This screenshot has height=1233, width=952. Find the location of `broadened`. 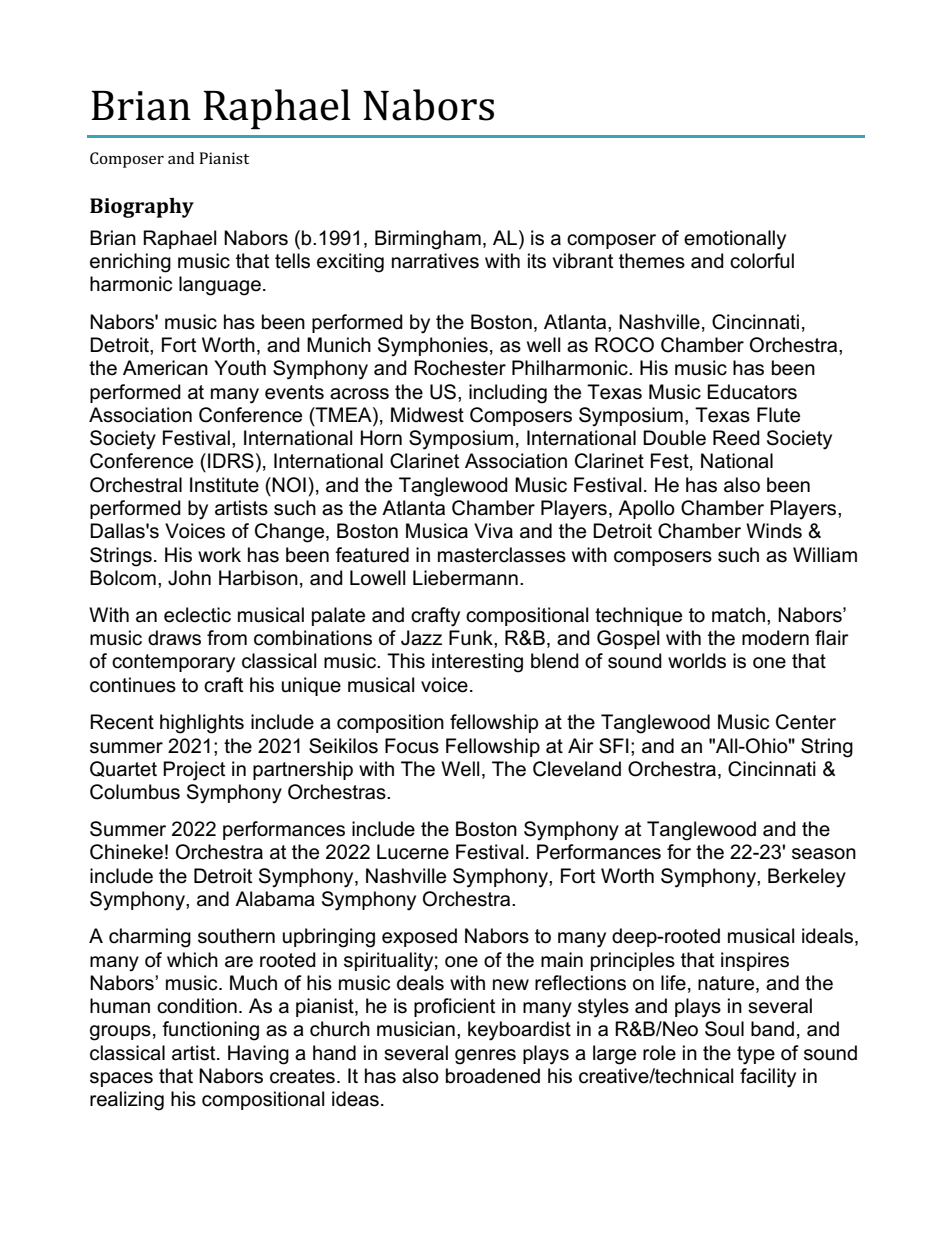

broadened is located at coordinates (493, 1076).
